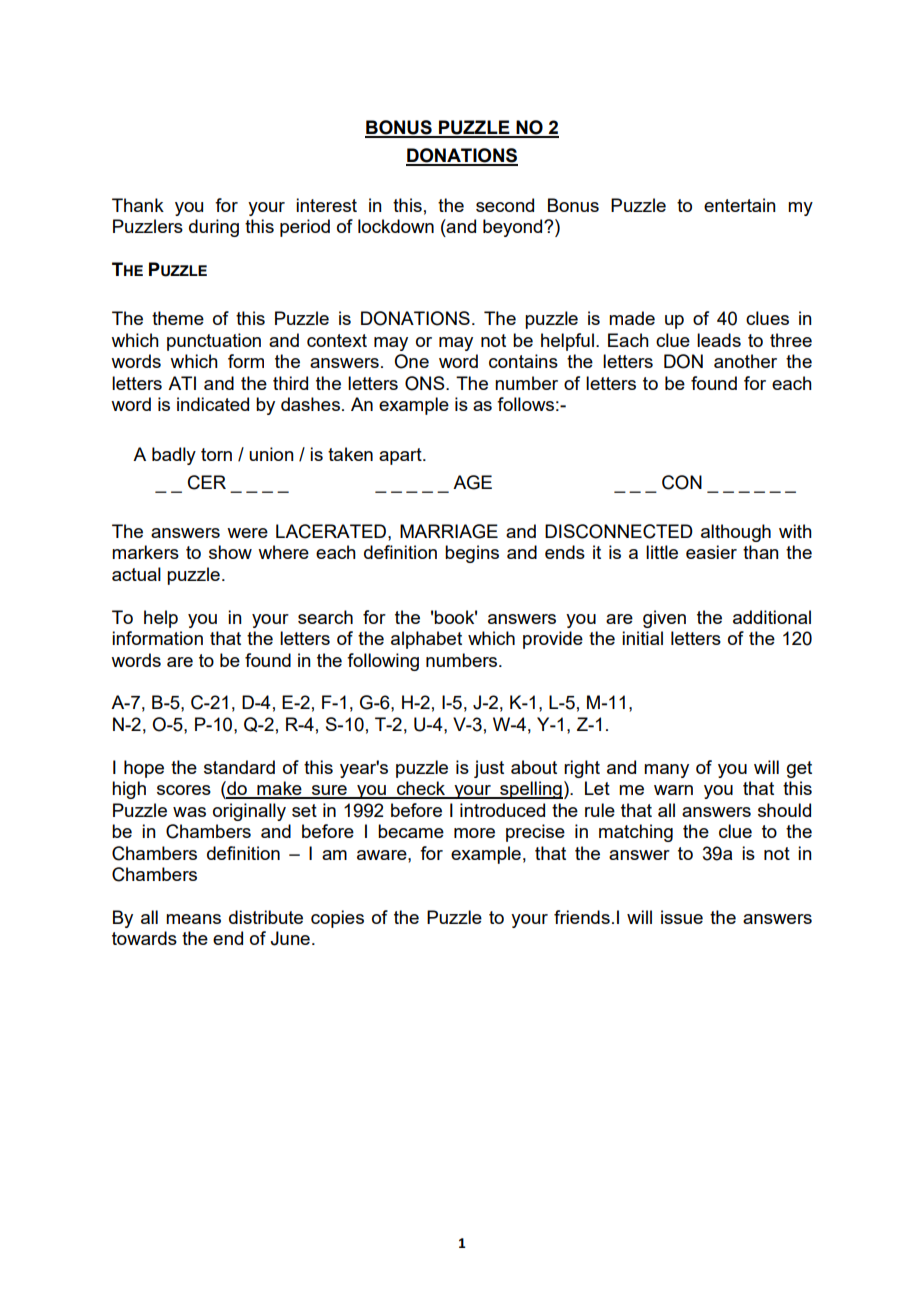  Describe the element at coordinates (745, 361) in the screenshot. I see `another` at that location.
